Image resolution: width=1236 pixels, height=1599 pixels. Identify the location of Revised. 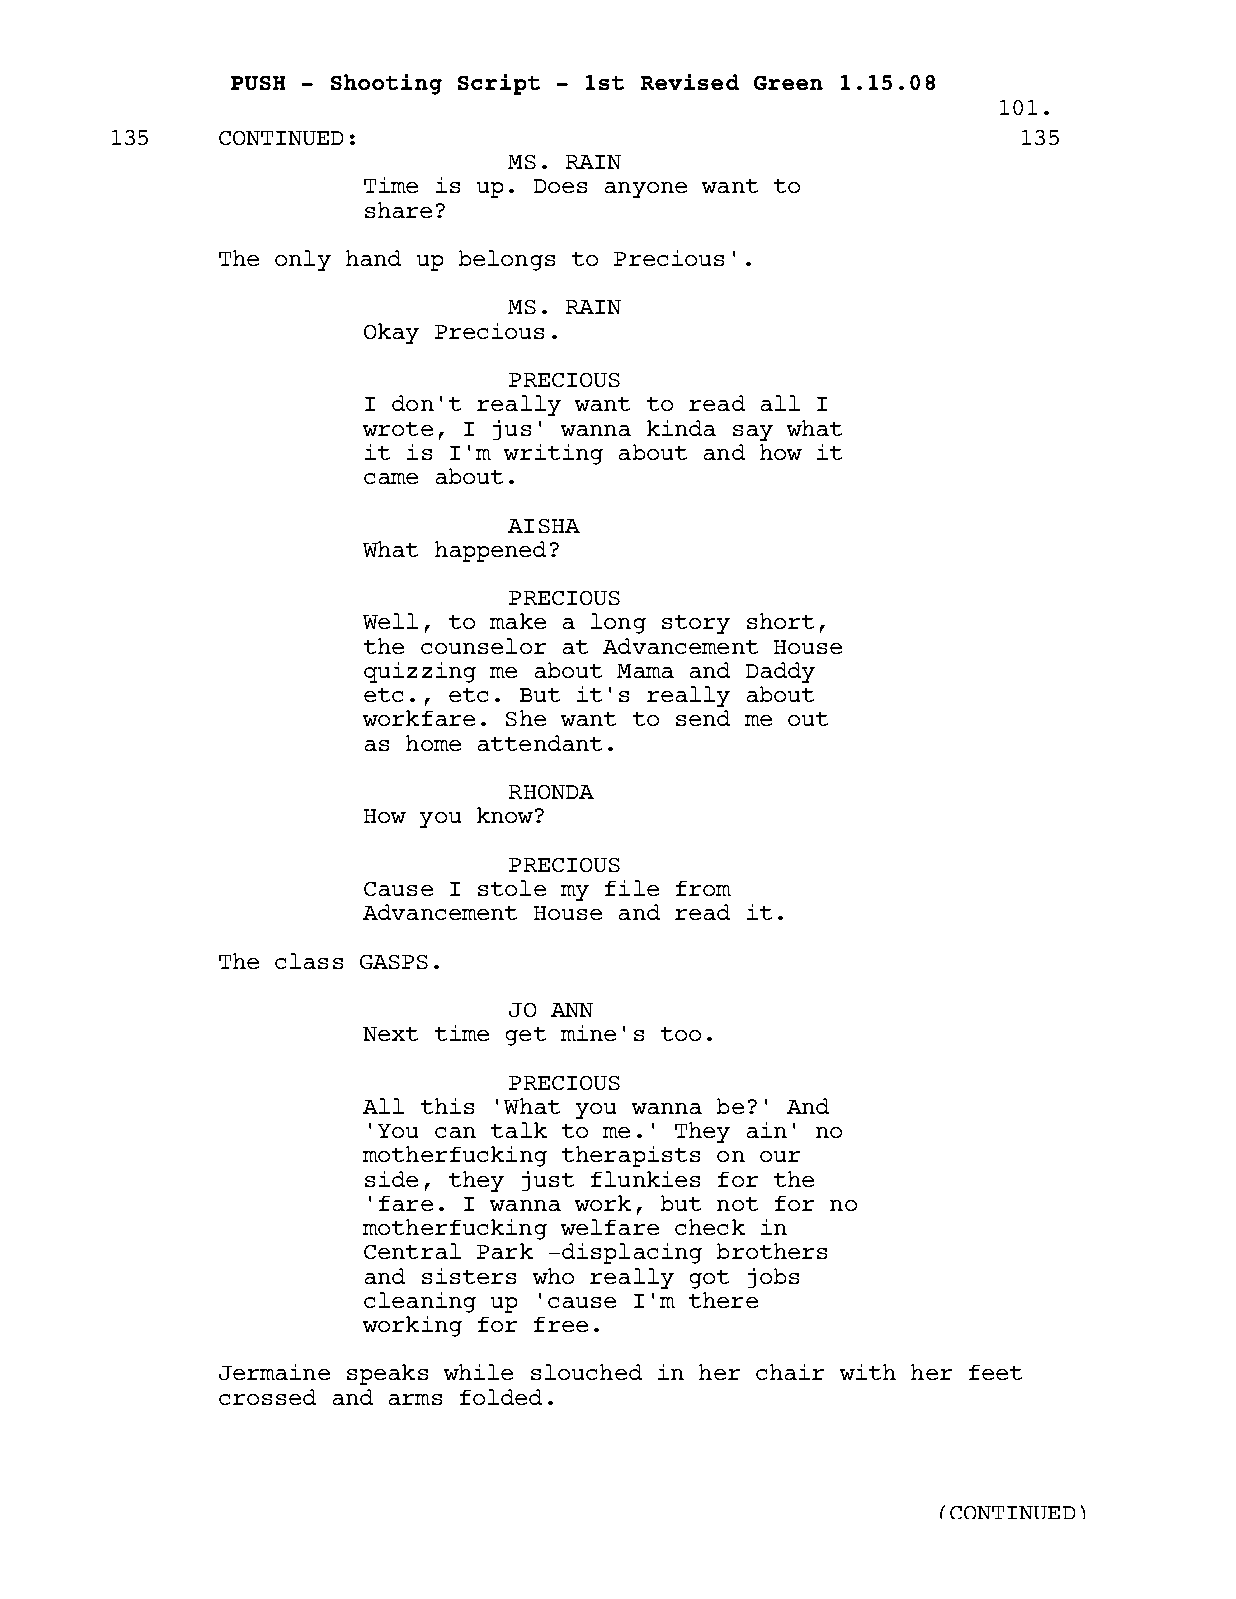
(690, 82).
